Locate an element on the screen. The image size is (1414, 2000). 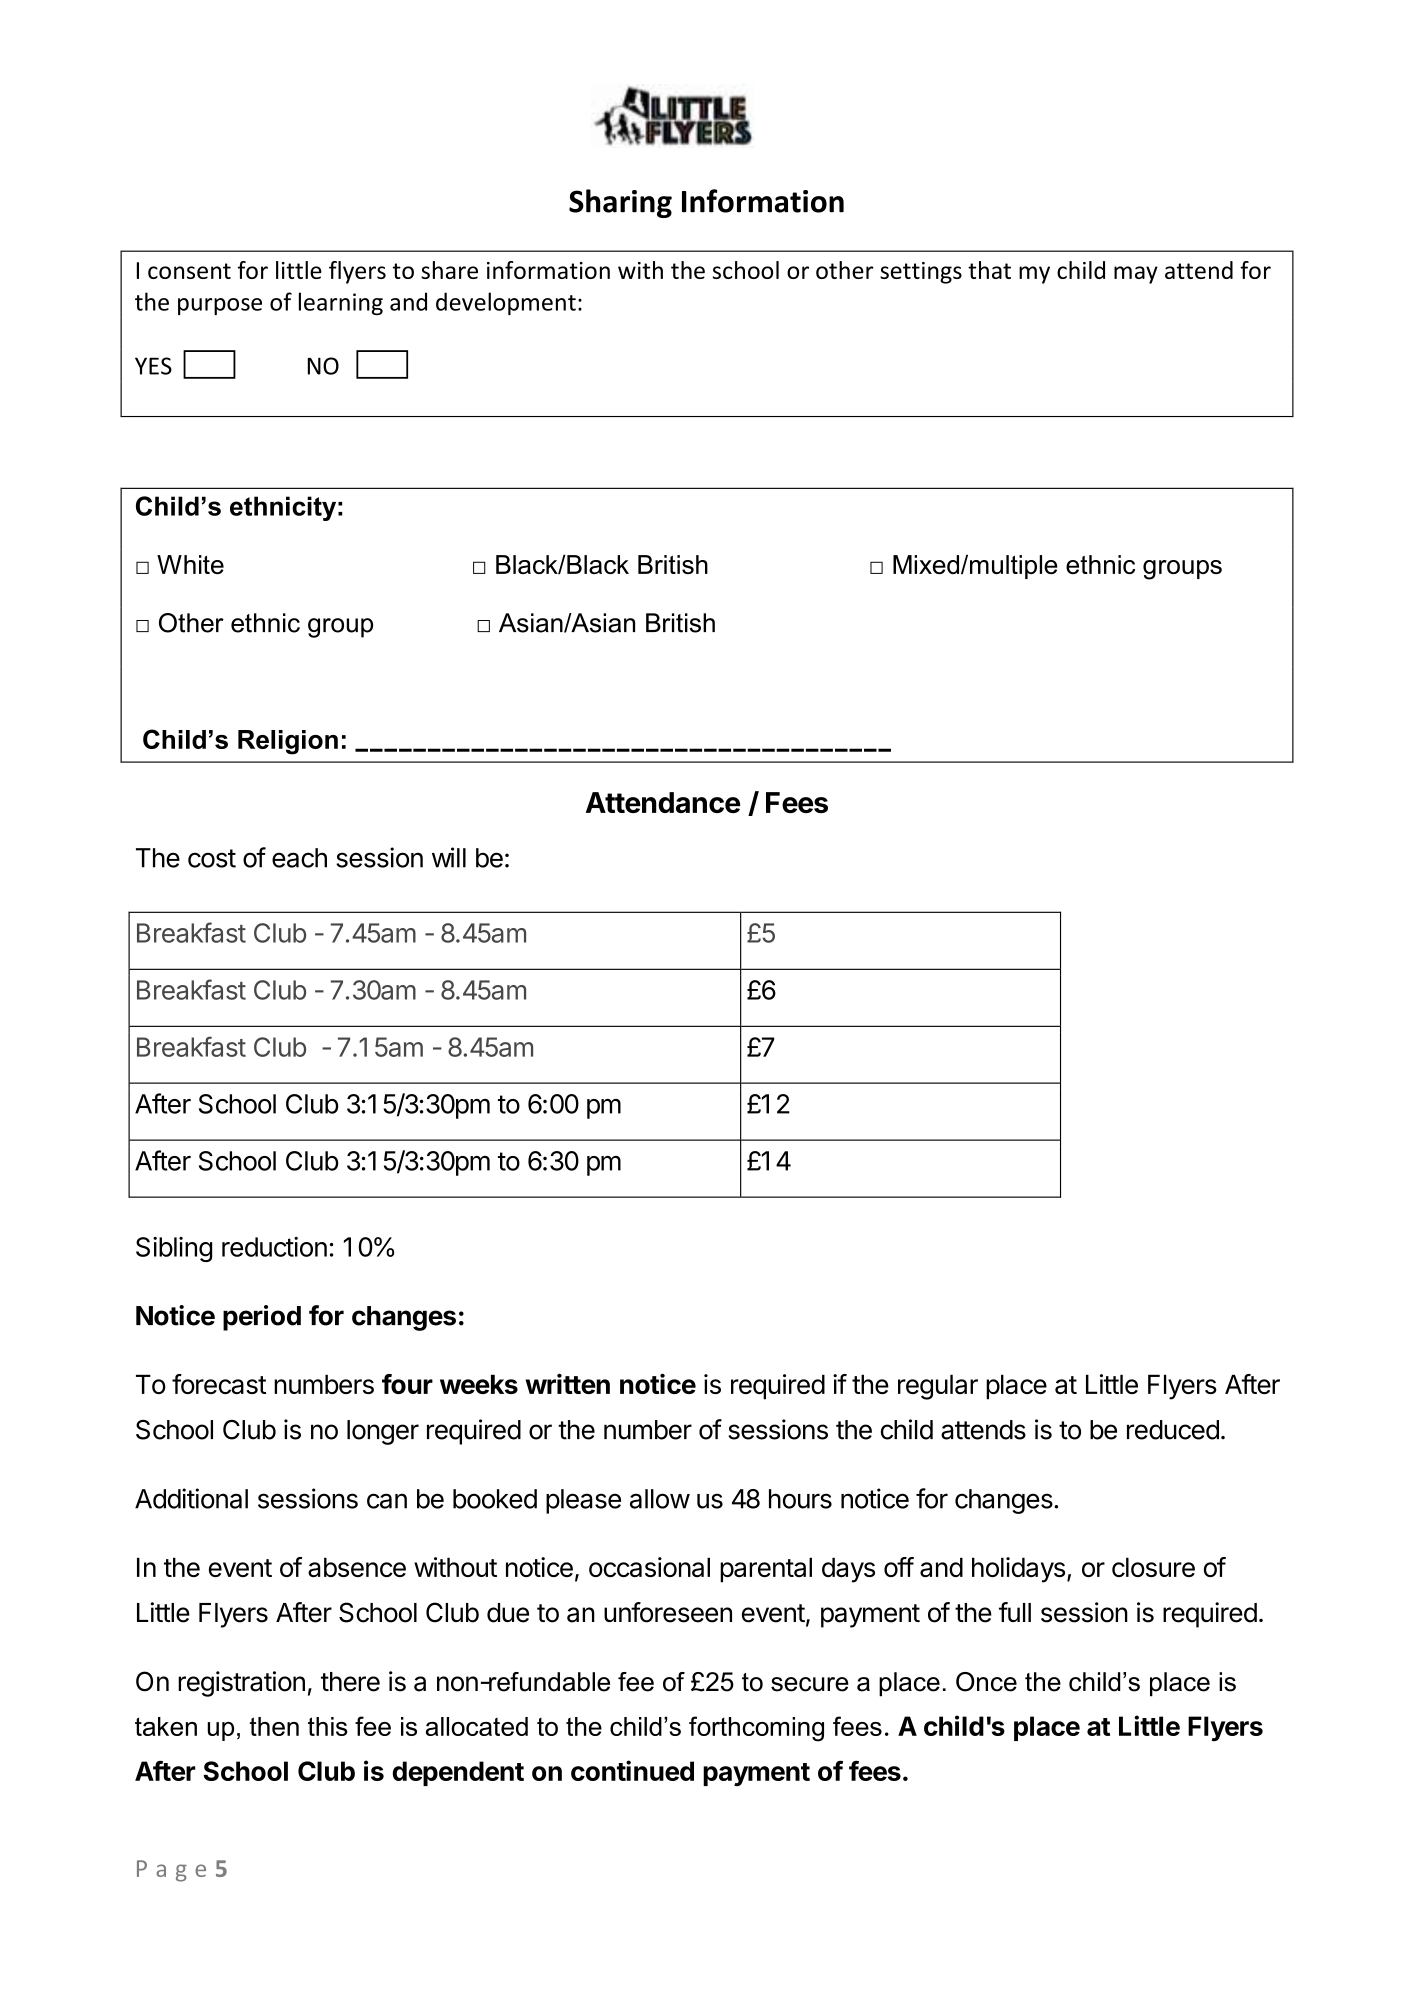
then is located at coordinates (274, 1726).
